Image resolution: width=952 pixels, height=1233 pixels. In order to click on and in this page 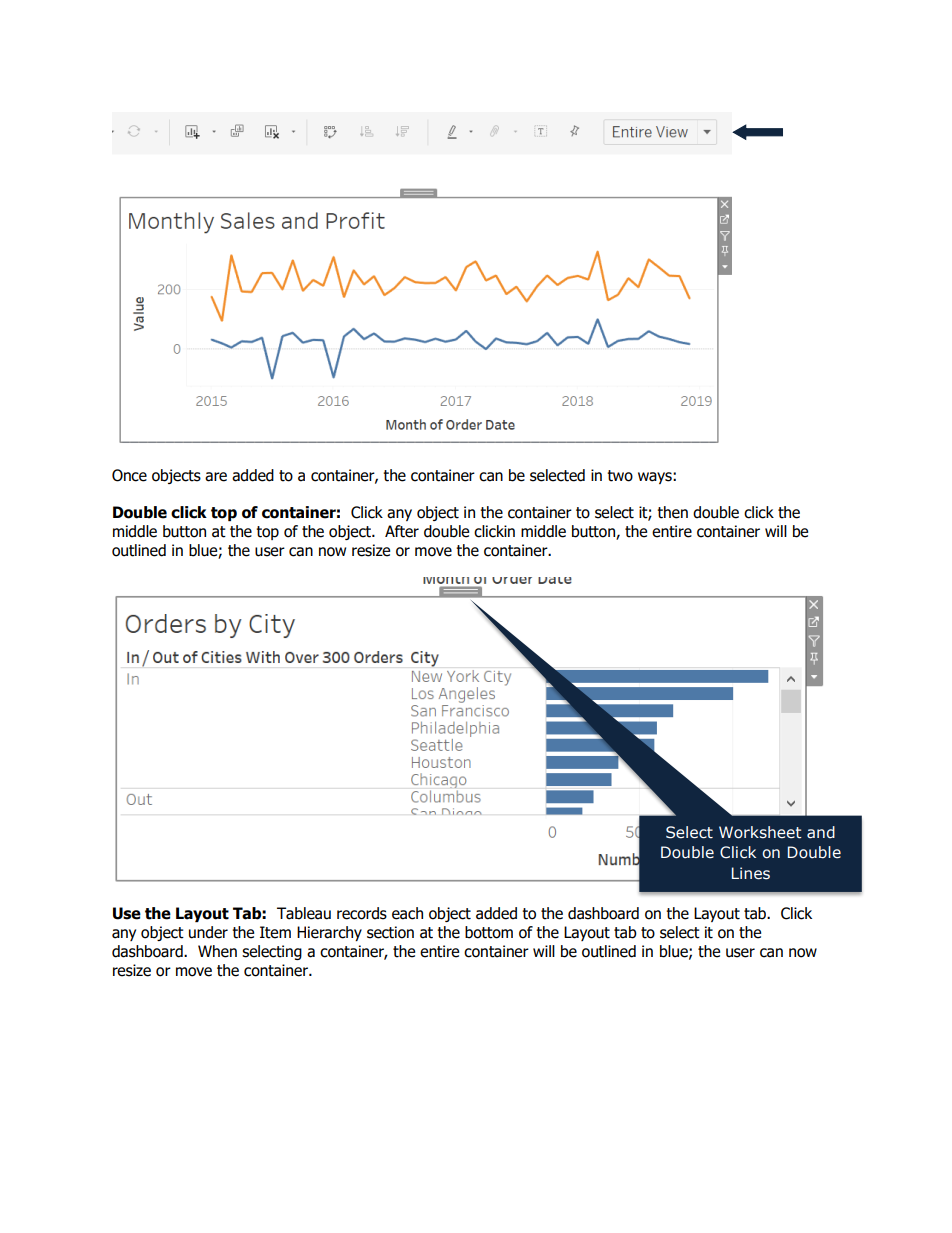, I will do `click(821, 832)`.
